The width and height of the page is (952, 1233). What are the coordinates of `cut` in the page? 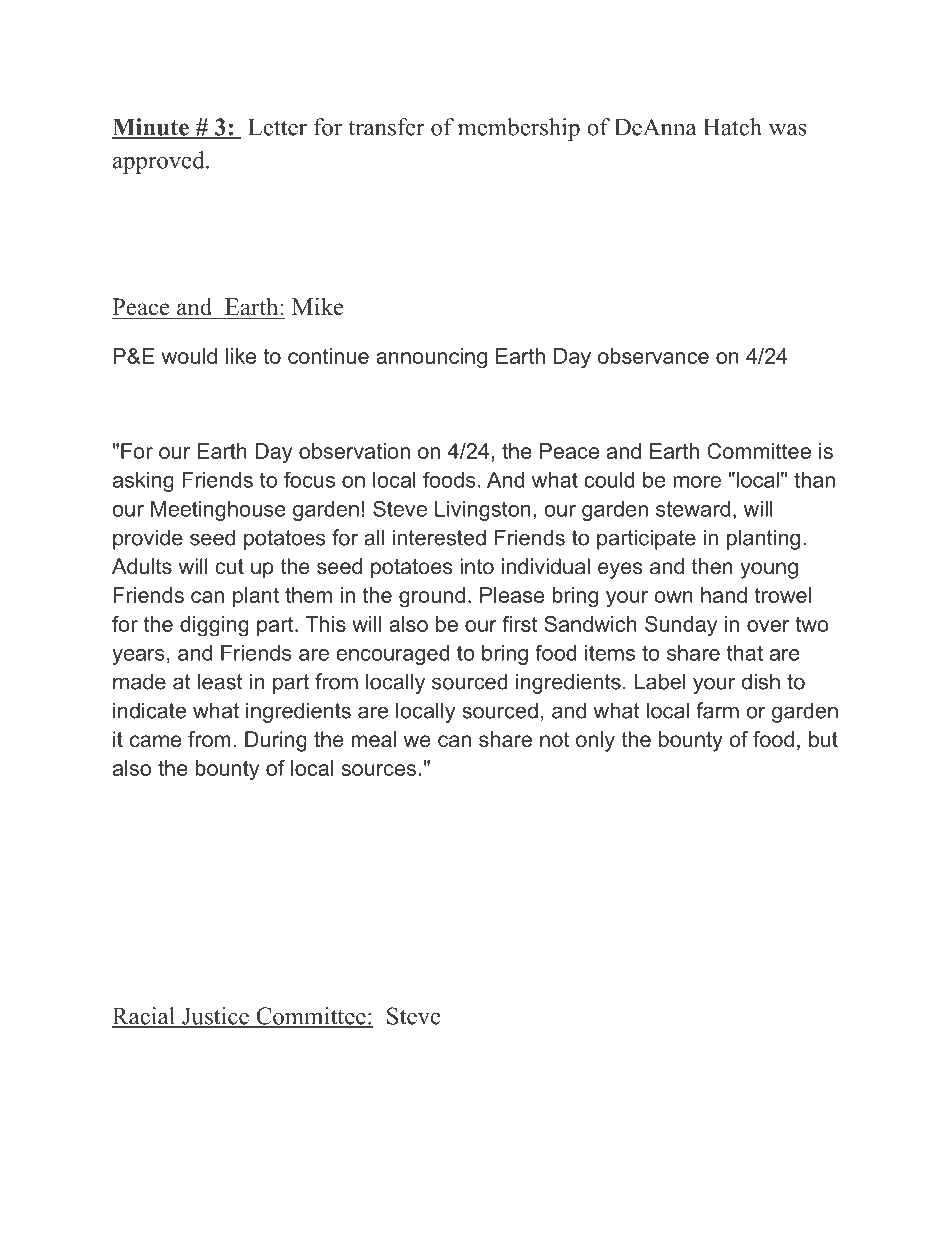 It's located at (229, 567).
